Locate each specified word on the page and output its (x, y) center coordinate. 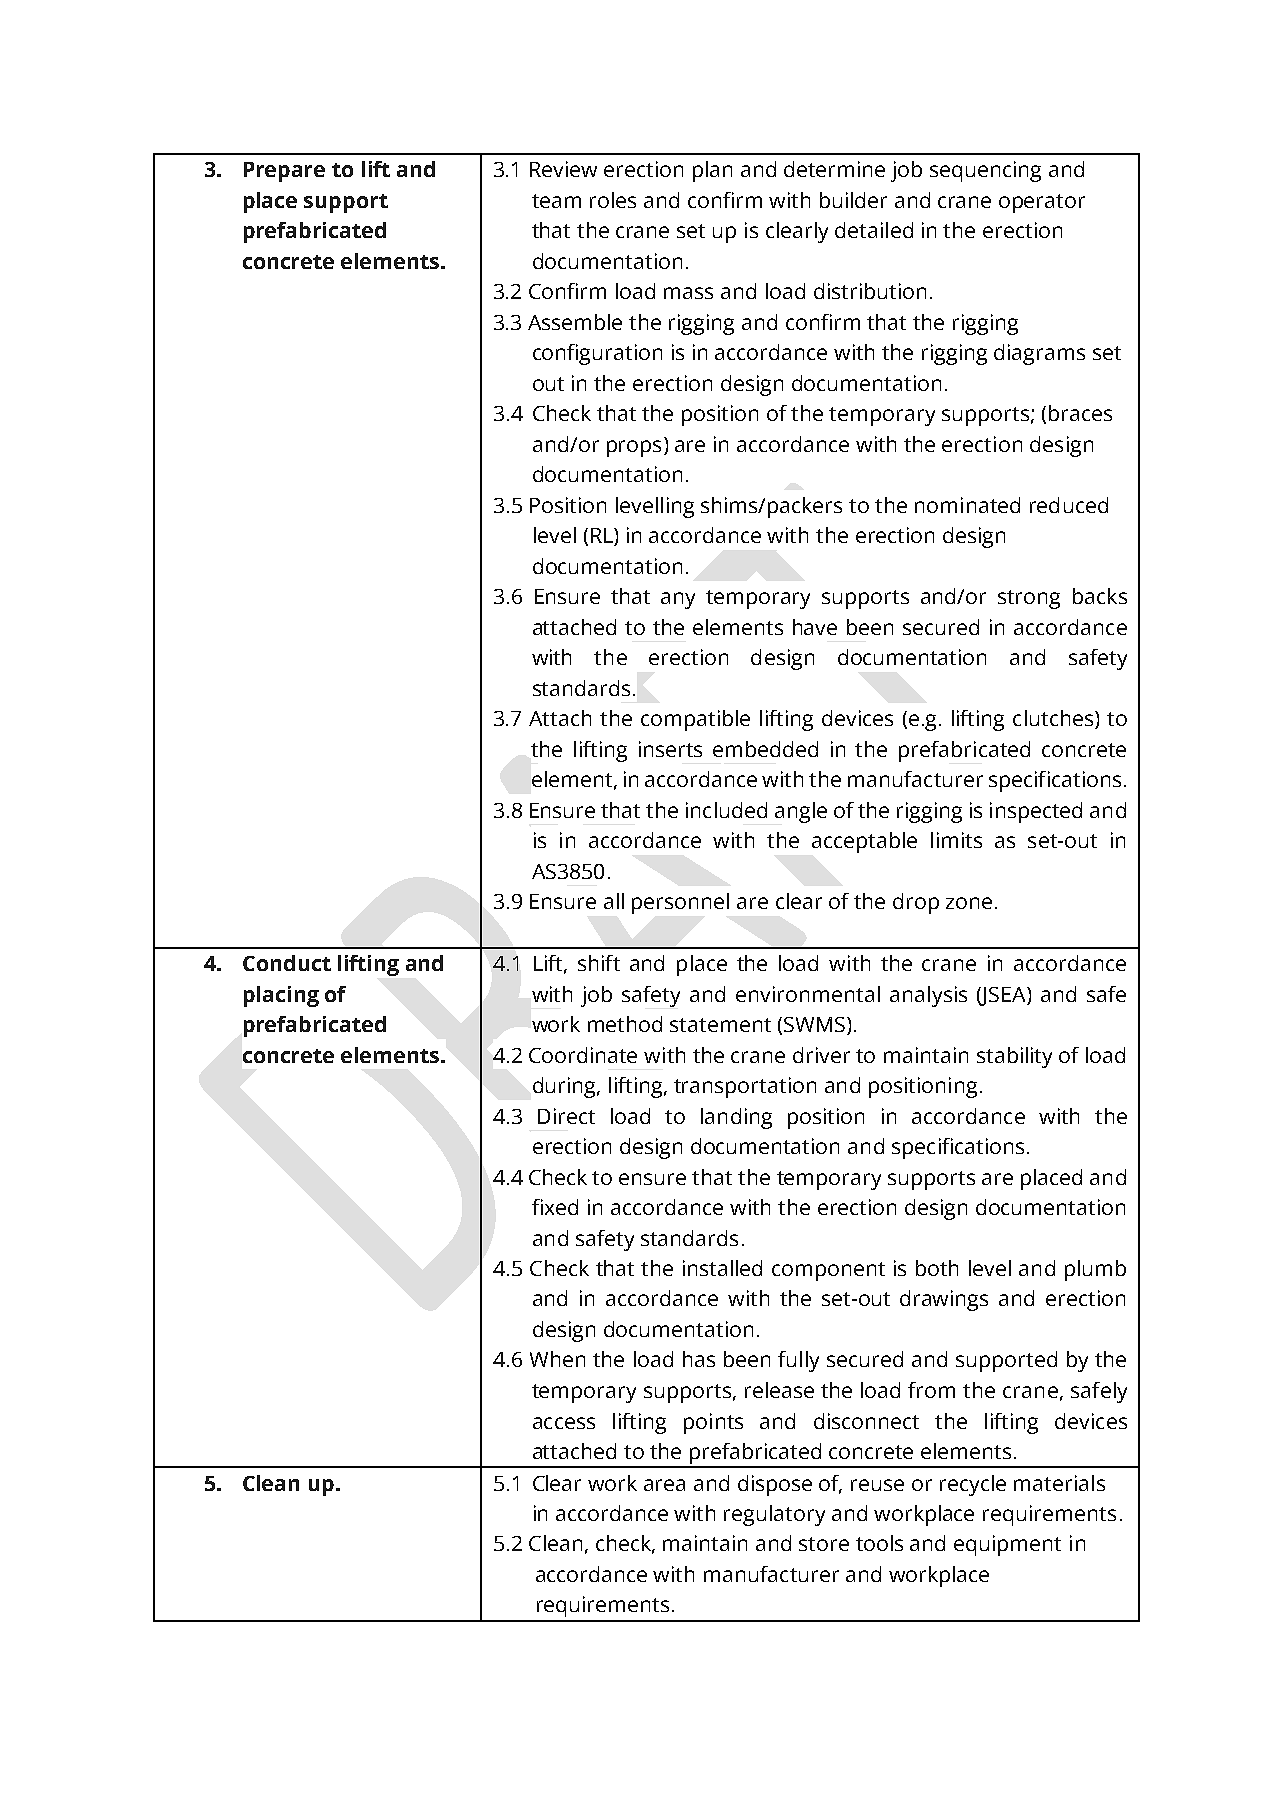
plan (712, 171)
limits (956, 840)
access (564, 1423)
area (664, 1485)
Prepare (284, 172)
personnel (680, 903)
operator (1042, 203)
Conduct (287, 963)
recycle (973, 1485)
